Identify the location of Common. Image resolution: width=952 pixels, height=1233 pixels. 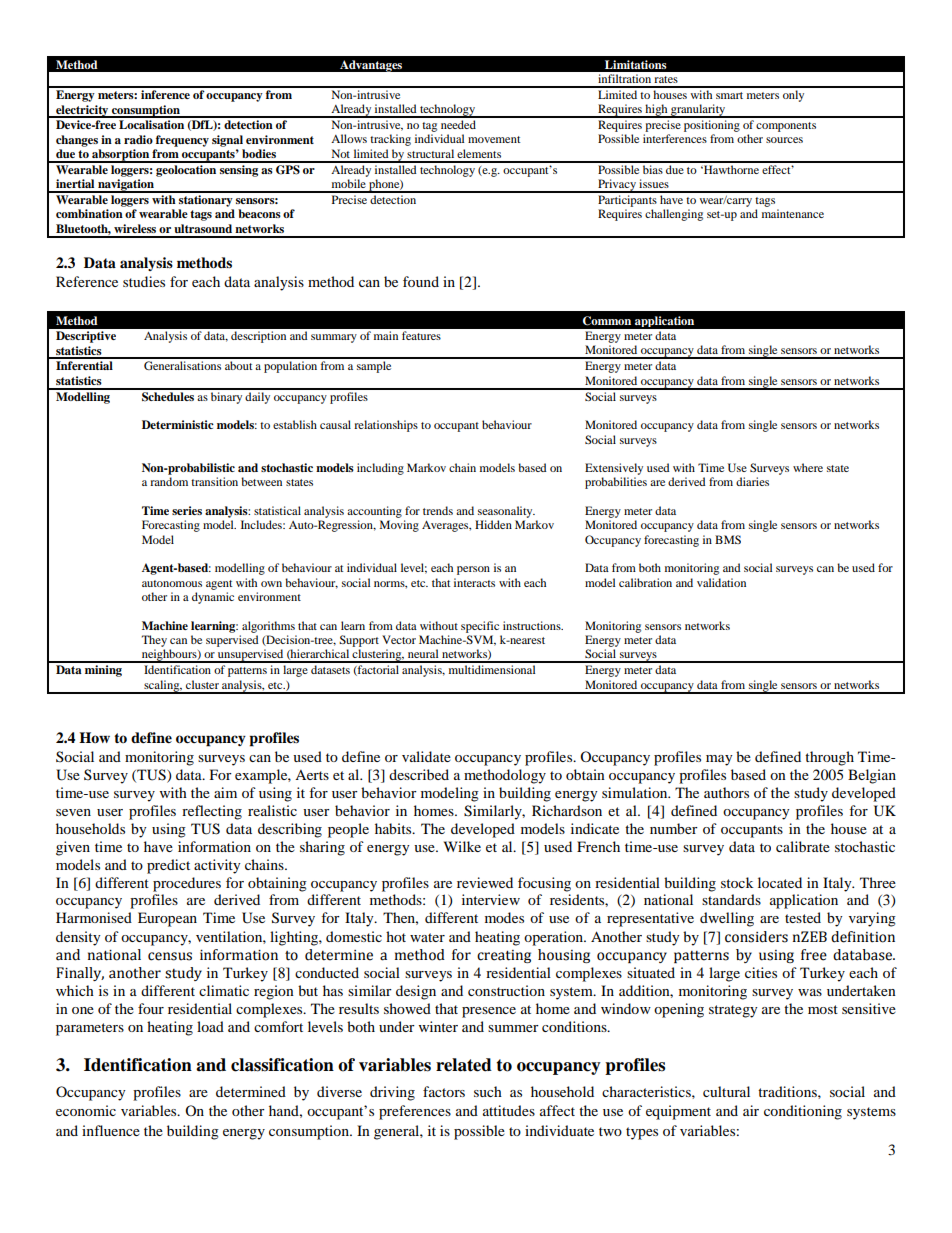
(607, 321).
